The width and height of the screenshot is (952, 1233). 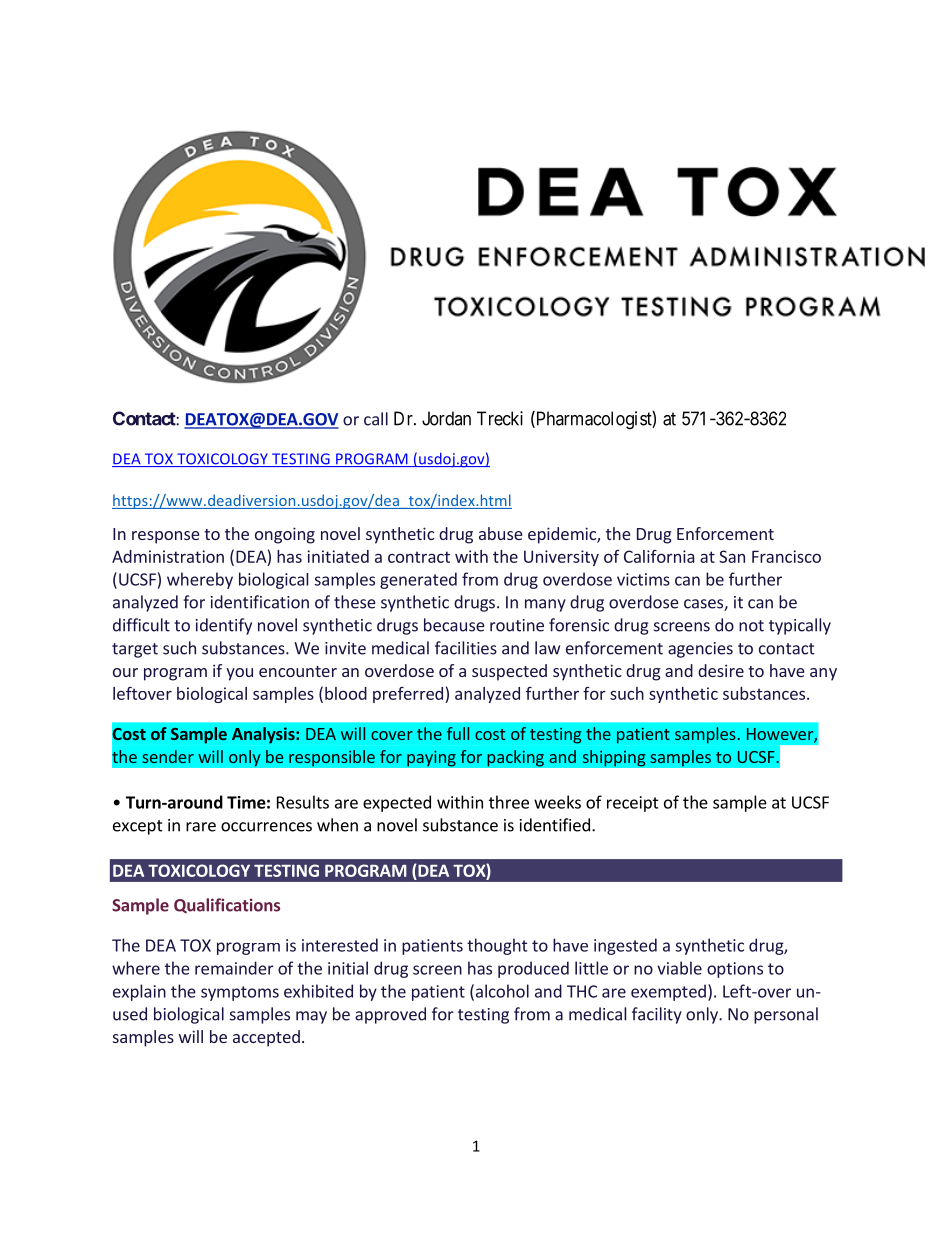 I want to click on victims, so click(x=643, y=579).
